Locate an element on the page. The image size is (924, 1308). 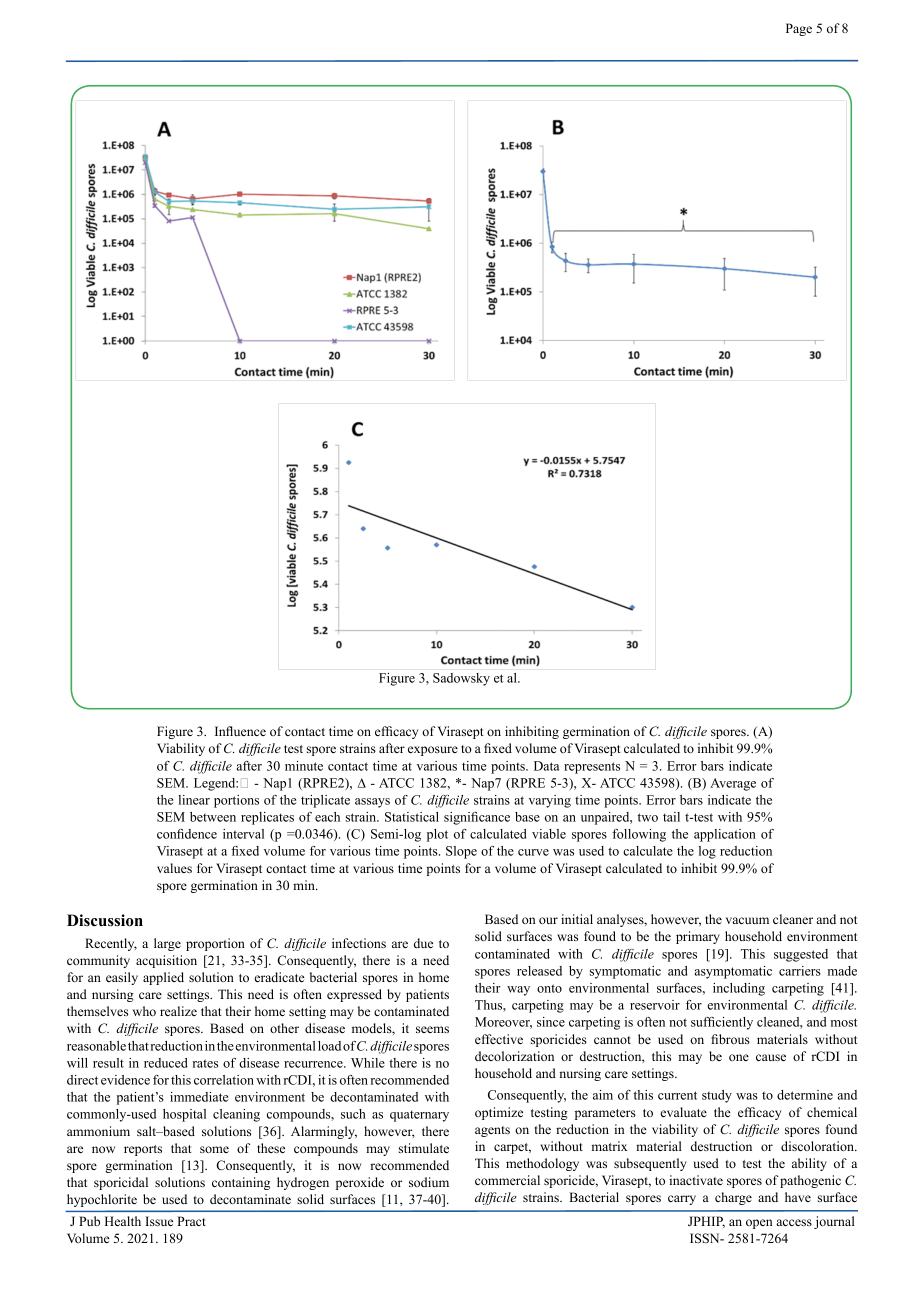
Page is located at coordinates (799, 29).
